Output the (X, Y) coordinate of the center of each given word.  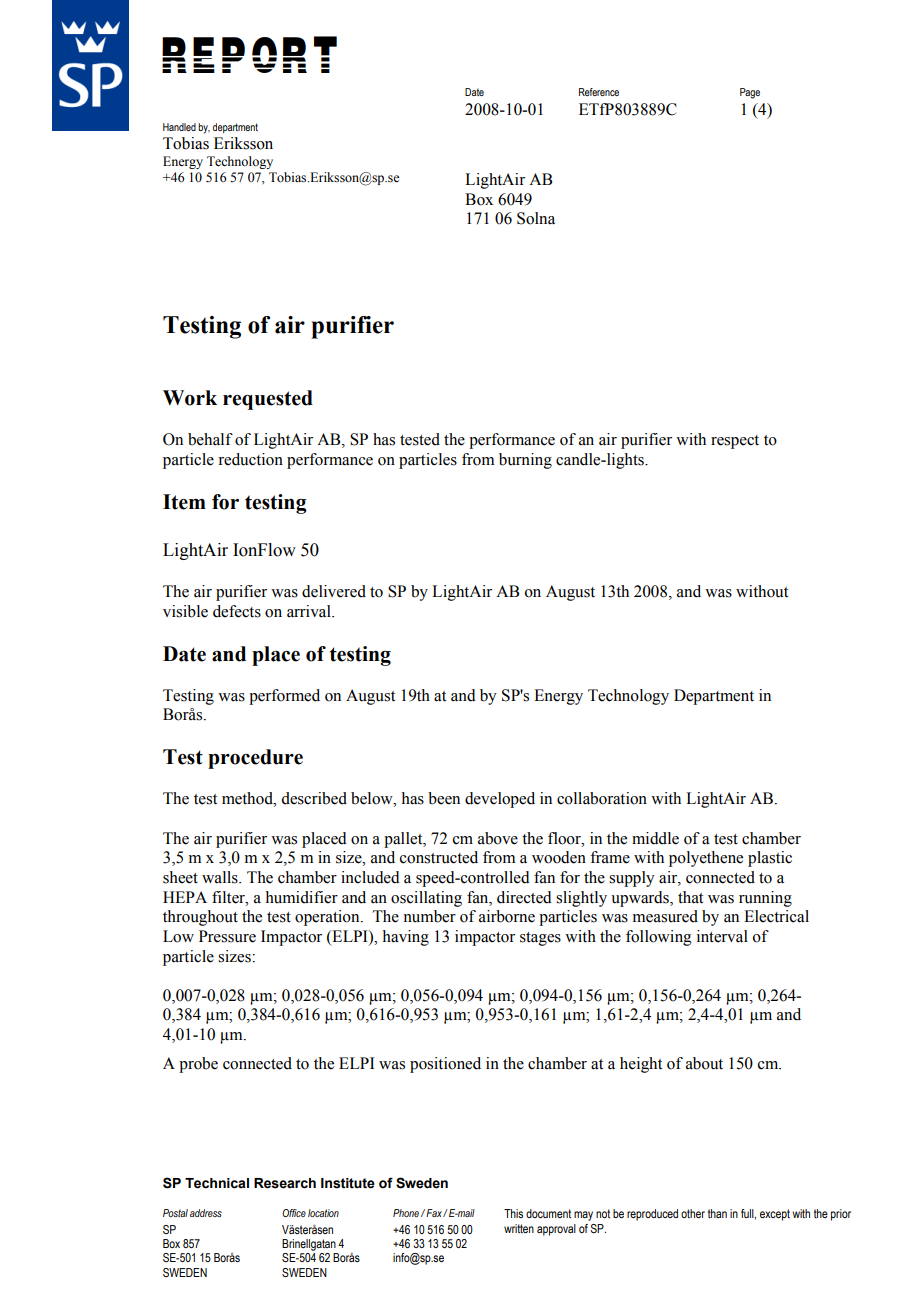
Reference (599, 92)
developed (500, 800)
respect (735, 442)
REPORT (249, 54)
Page (750, 93)
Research (285, 1183)
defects (237, 611)
